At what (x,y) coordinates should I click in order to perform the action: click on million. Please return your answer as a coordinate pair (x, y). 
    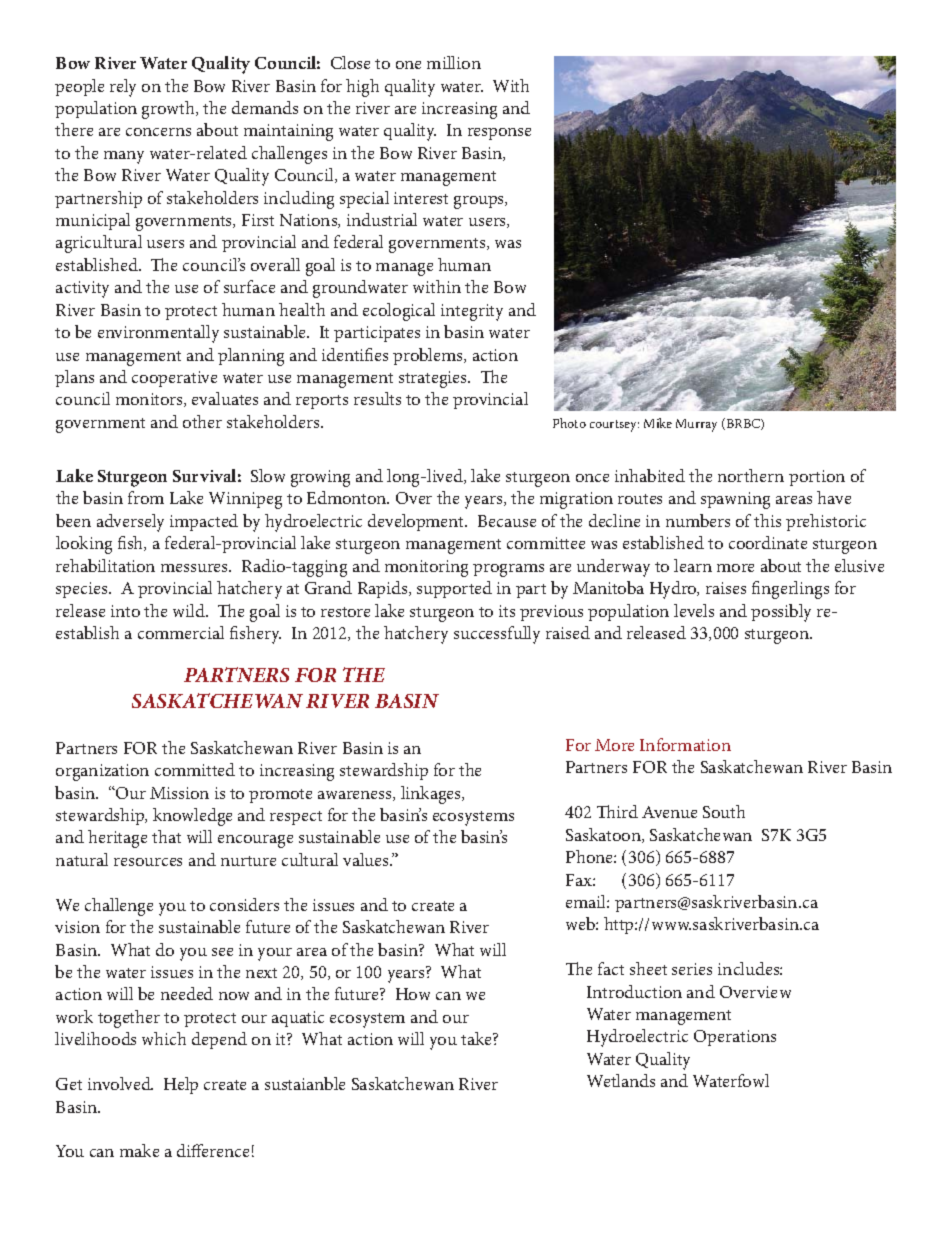
    Looking at the image, I should click on (454, 62).
